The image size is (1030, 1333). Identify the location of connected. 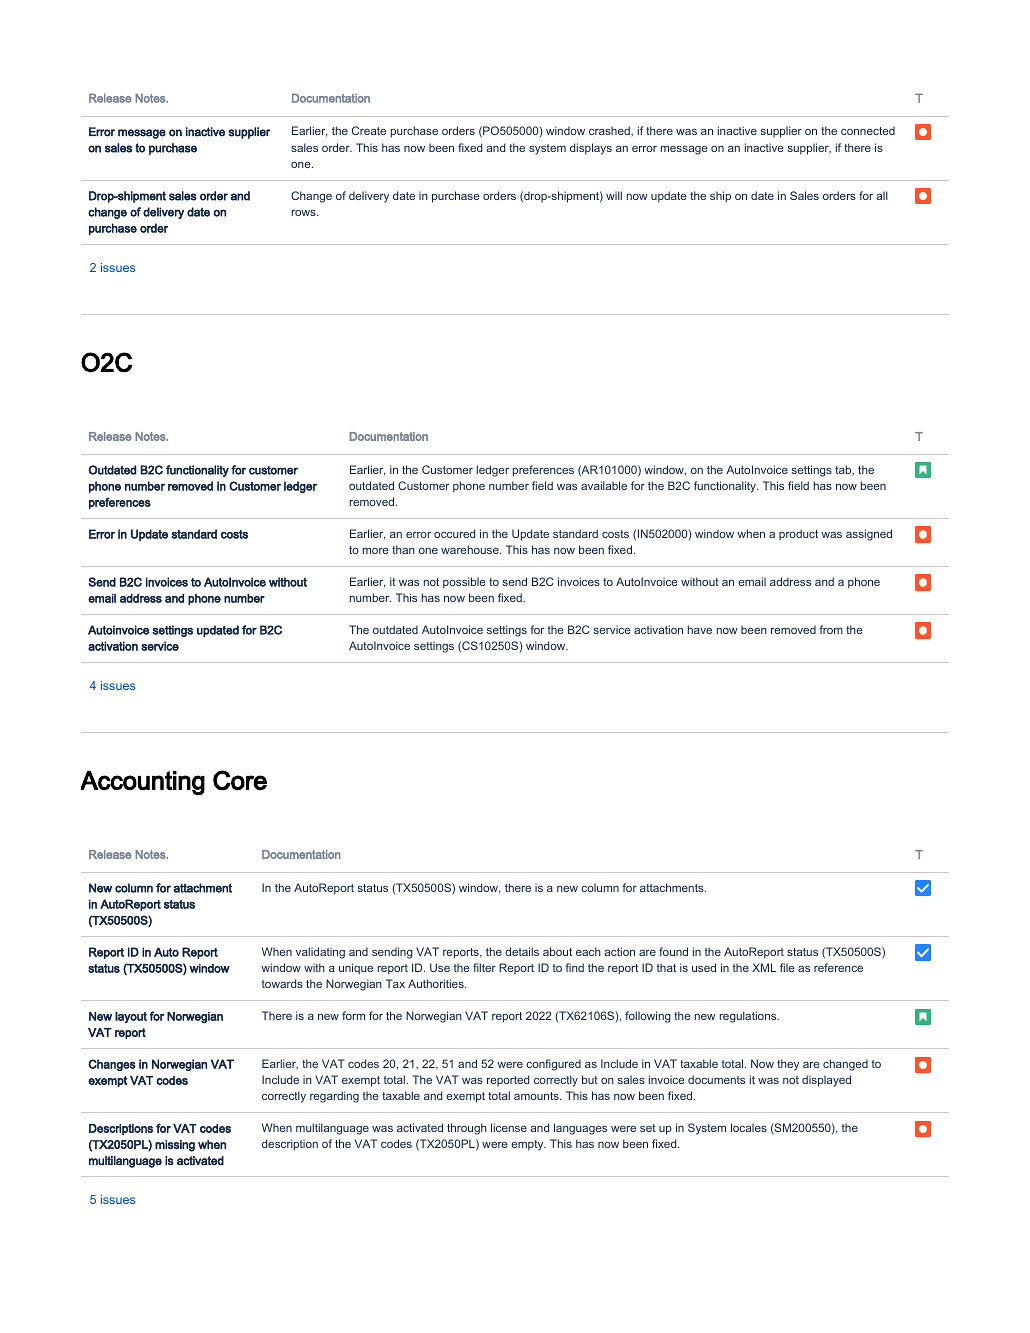
(868, 130).
